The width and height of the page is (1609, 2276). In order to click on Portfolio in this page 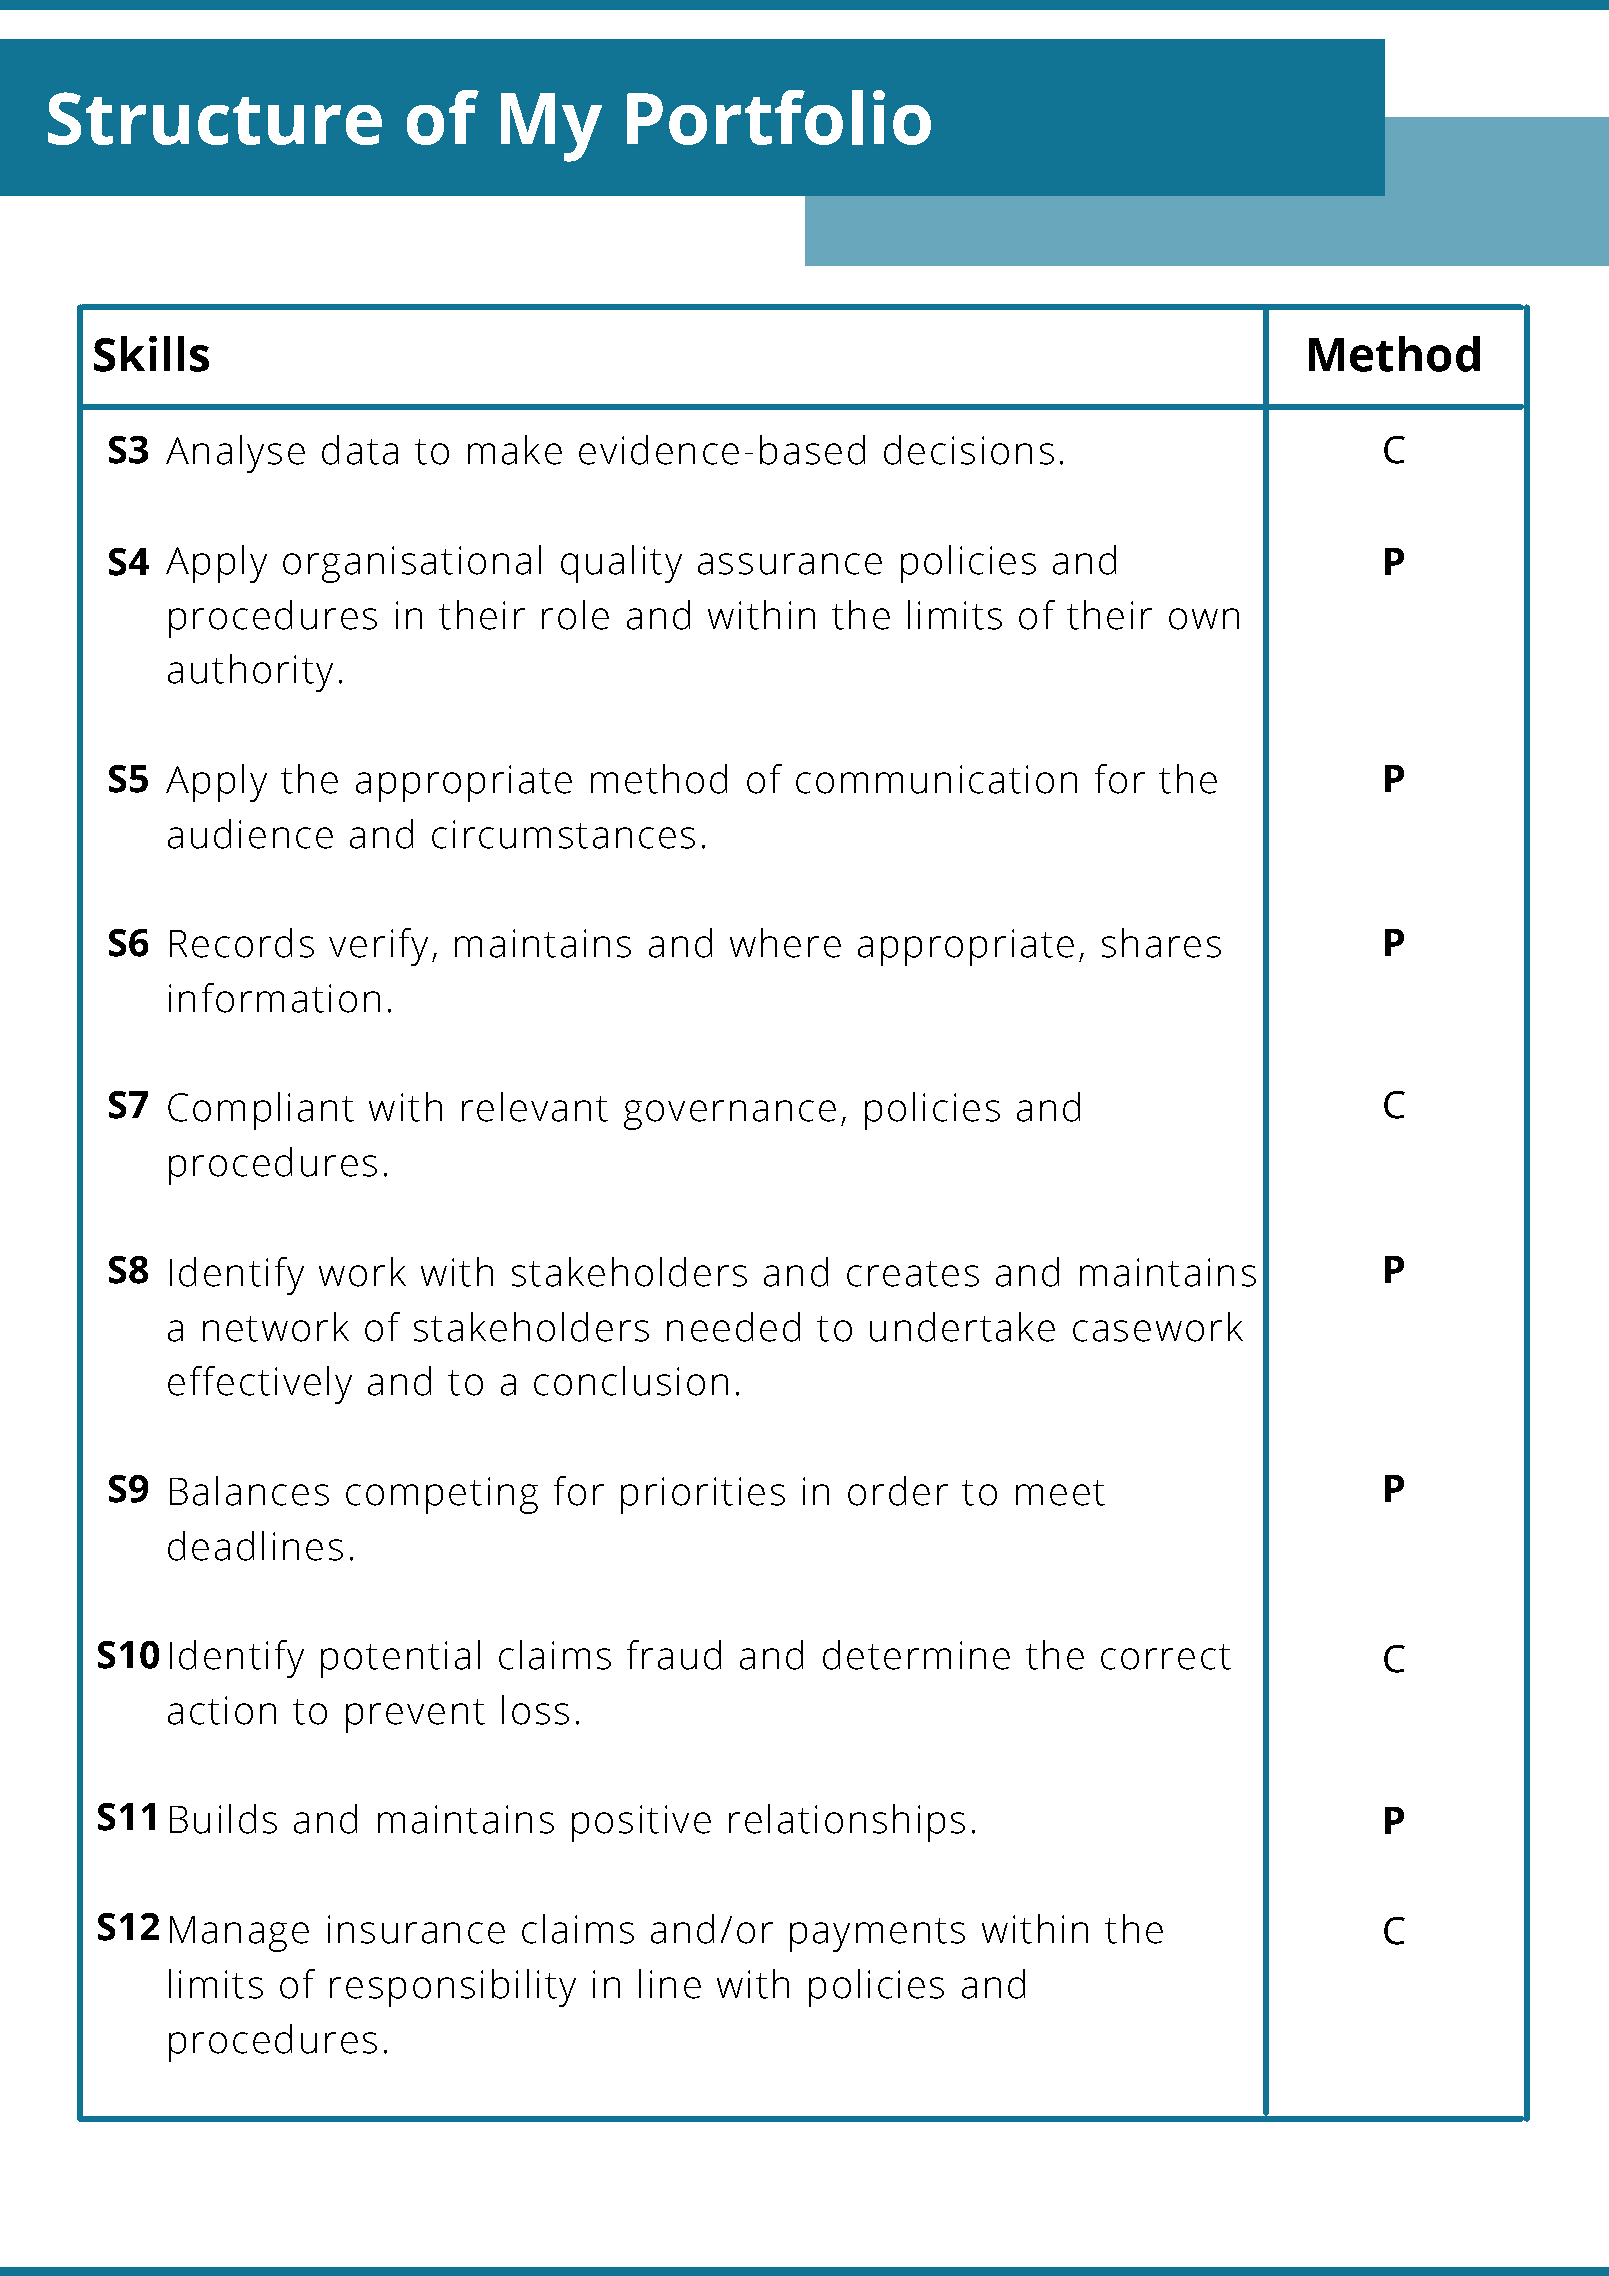, I will do `click(779, 117)`.
